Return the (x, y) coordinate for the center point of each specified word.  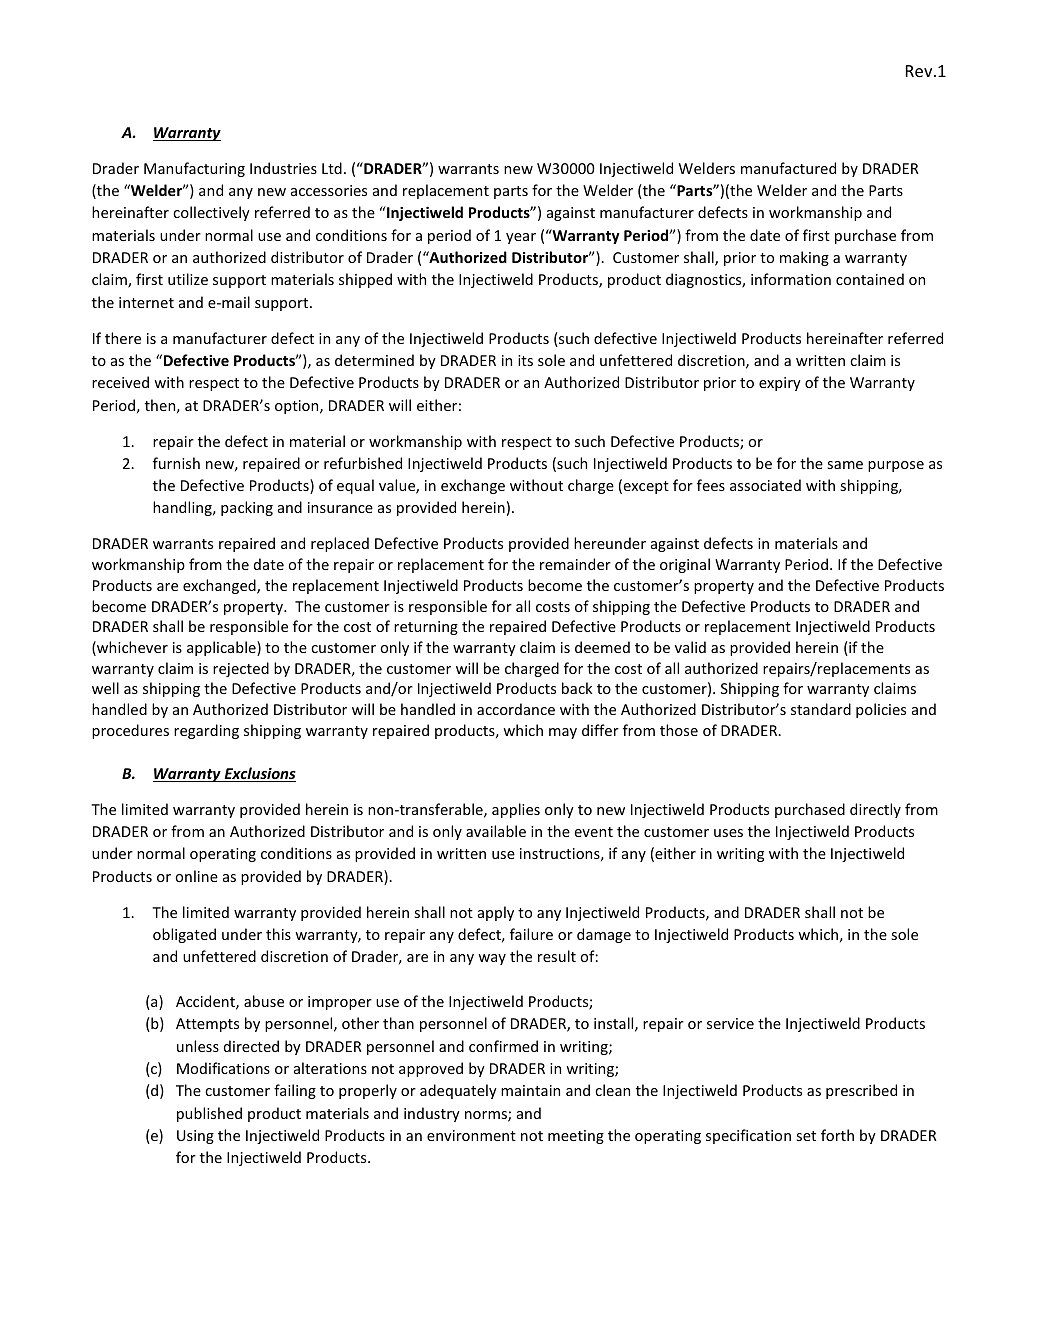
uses (728, 833)
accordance (516, 709)
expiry (780, 384)
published (209, 1114)
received (120, 382)
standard (821, 709)
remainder (575, 564)
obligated (184, 935)
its (525, 360)
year (521, 238)
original (685, 565)
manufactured (788, 168)
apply (496, 913)
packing (247, 508)
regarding (206, 731)
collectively (211, 213)
